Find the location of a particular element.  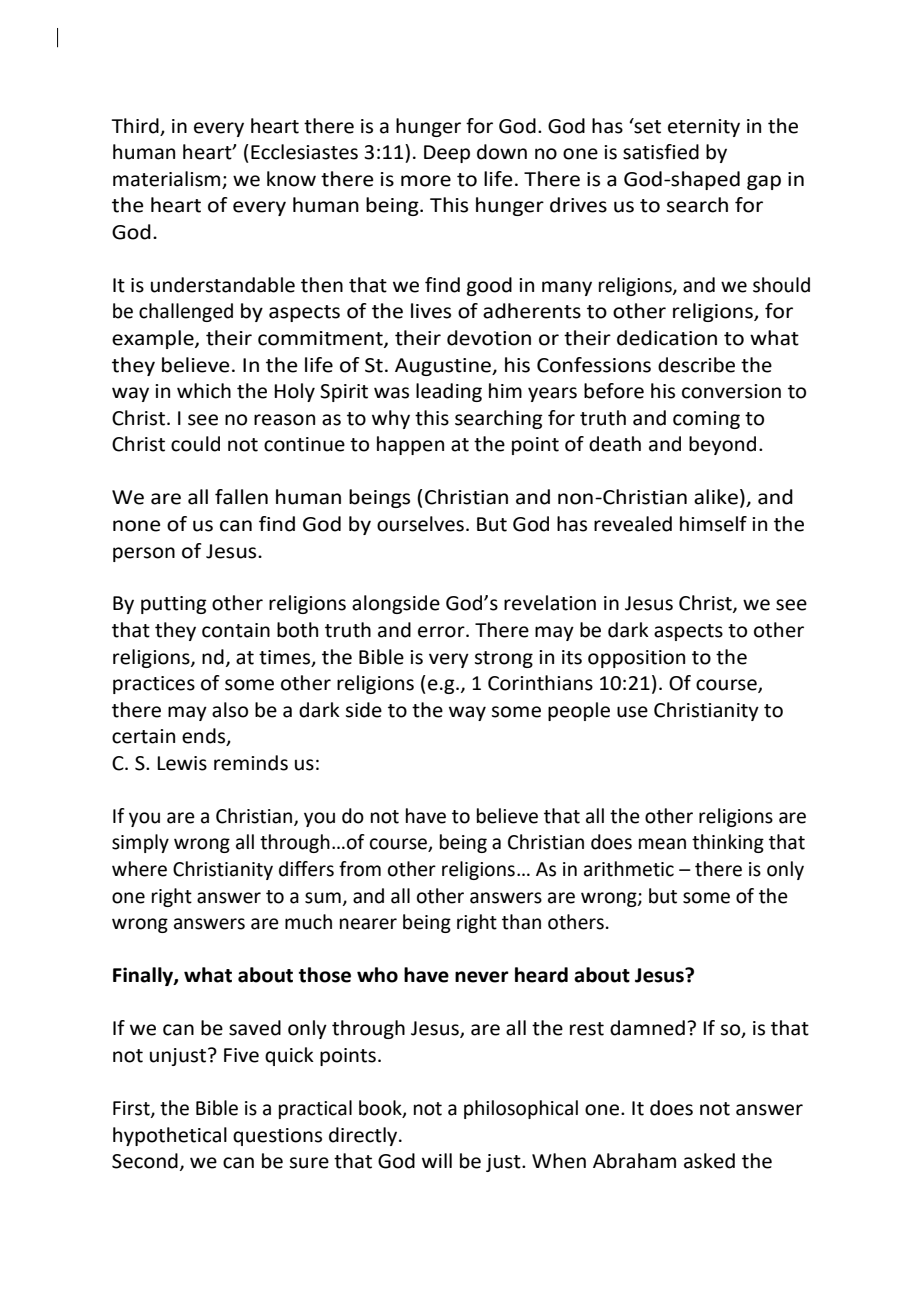

describe is located at coordinates (696, 365).
